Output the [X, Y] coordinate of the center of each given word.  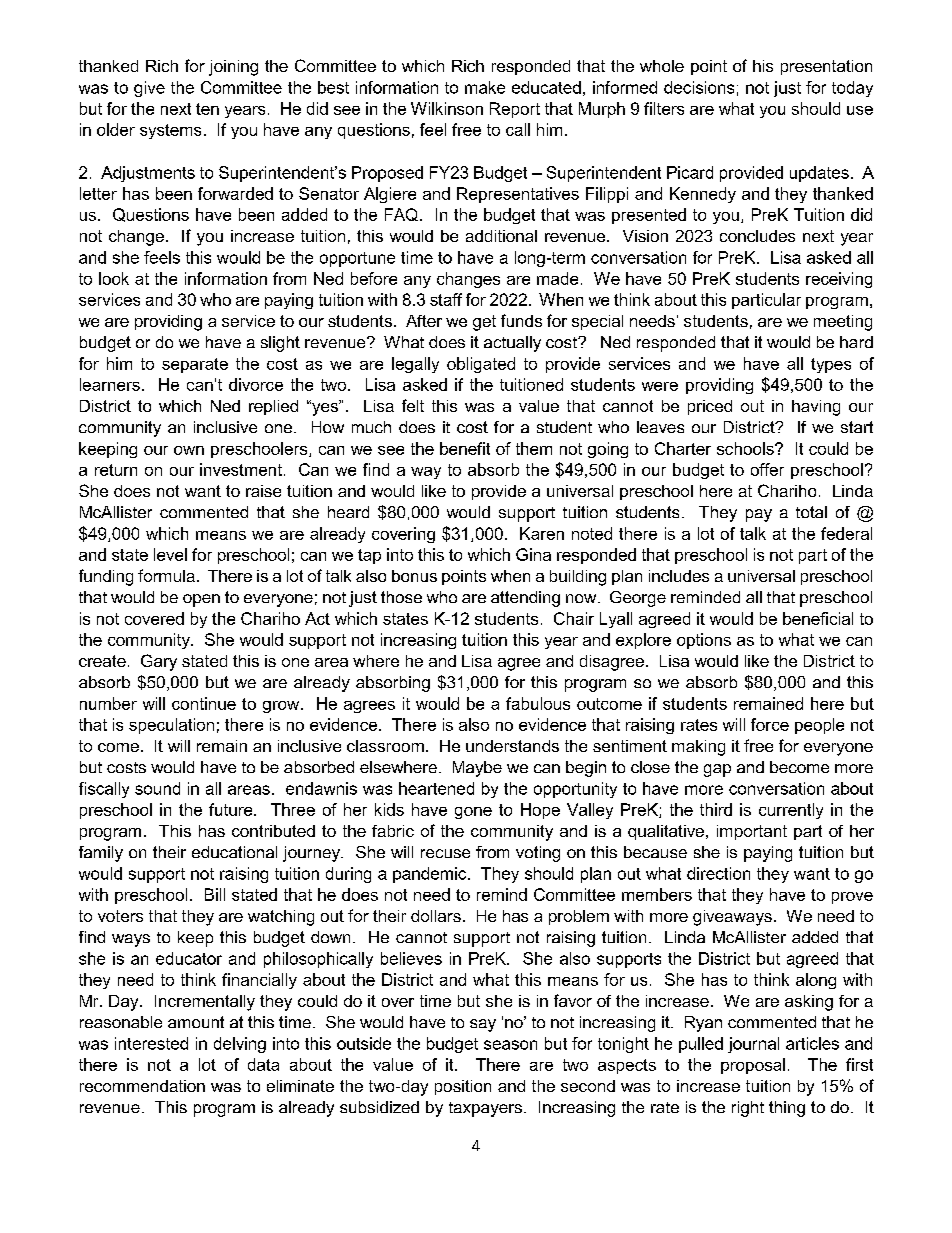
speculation [171, 726]
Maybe [477, 769]
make [485, 87]
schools [746, 448]
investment [241, 469]
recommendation [142, 1086]
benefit [465, 448]
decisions [699, 87]
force [770, 724]
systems [170, 131]
